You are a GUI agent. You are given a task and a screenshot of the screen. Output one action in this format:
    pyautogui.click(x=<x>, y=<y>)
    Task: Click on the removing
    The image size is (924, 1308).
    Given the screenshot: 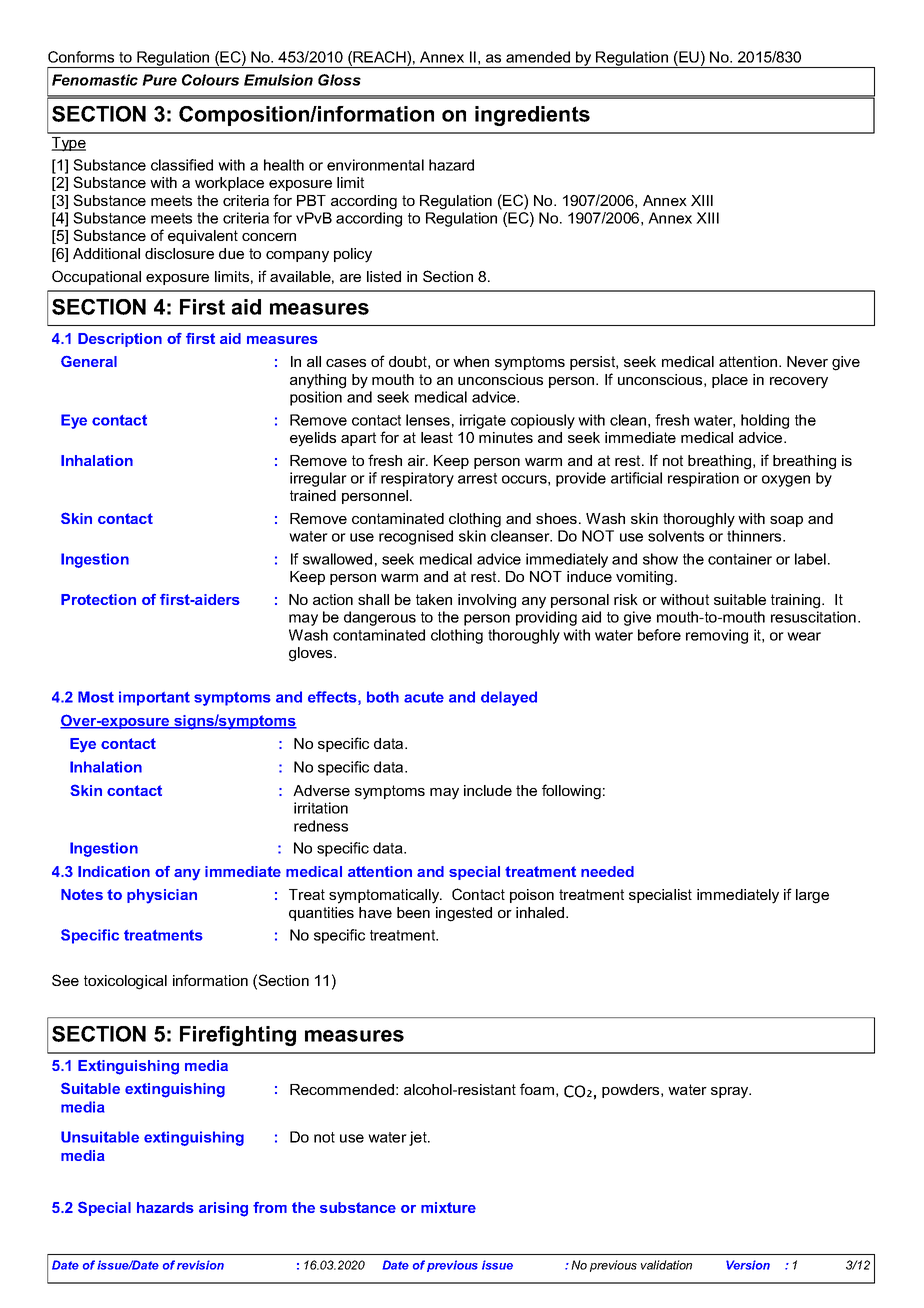 What is the action you would take?
    pyautogui.click(x=717, y=636)
